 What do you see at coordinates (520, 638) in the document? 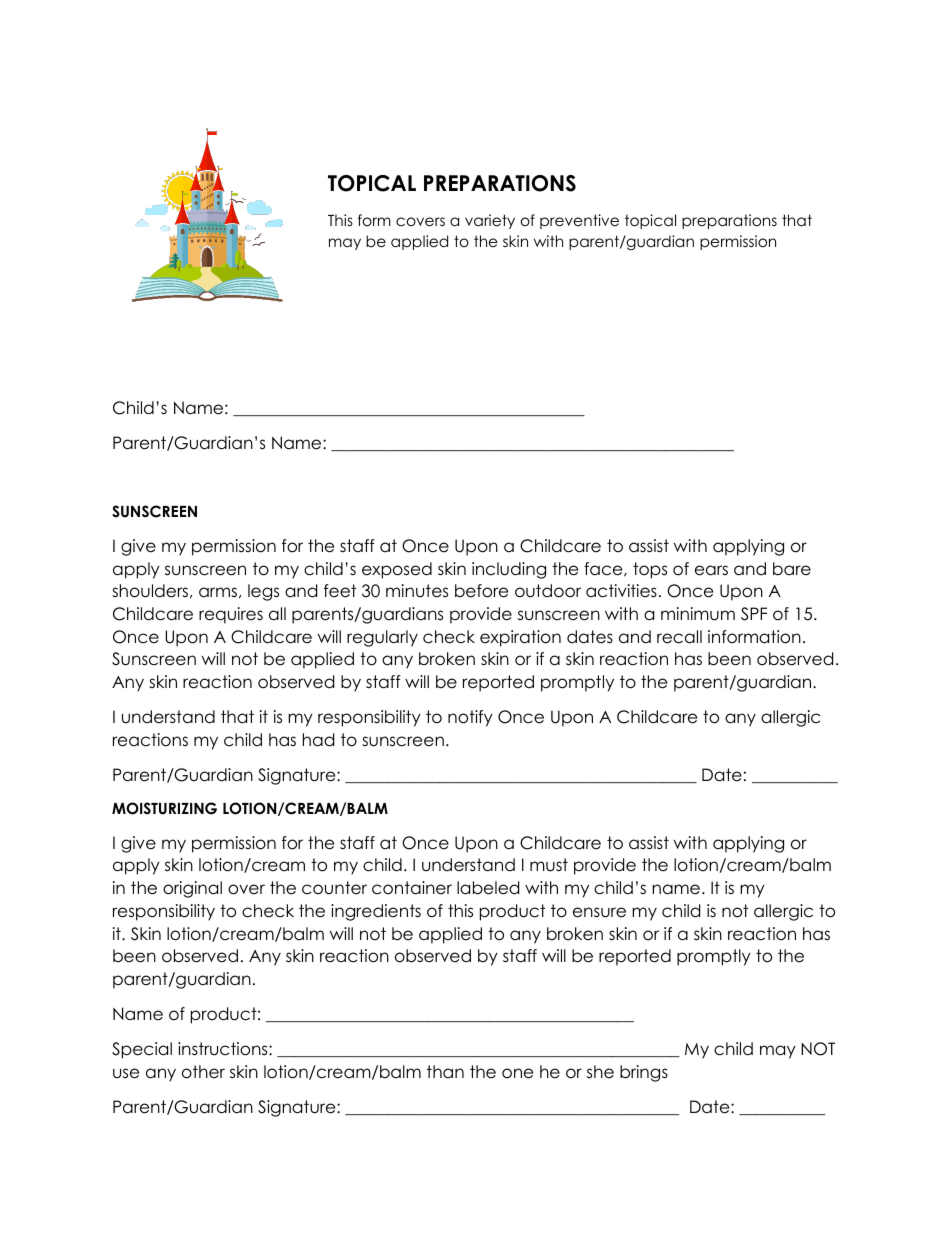
I see `expiration` at bounding box center [520, 638].
